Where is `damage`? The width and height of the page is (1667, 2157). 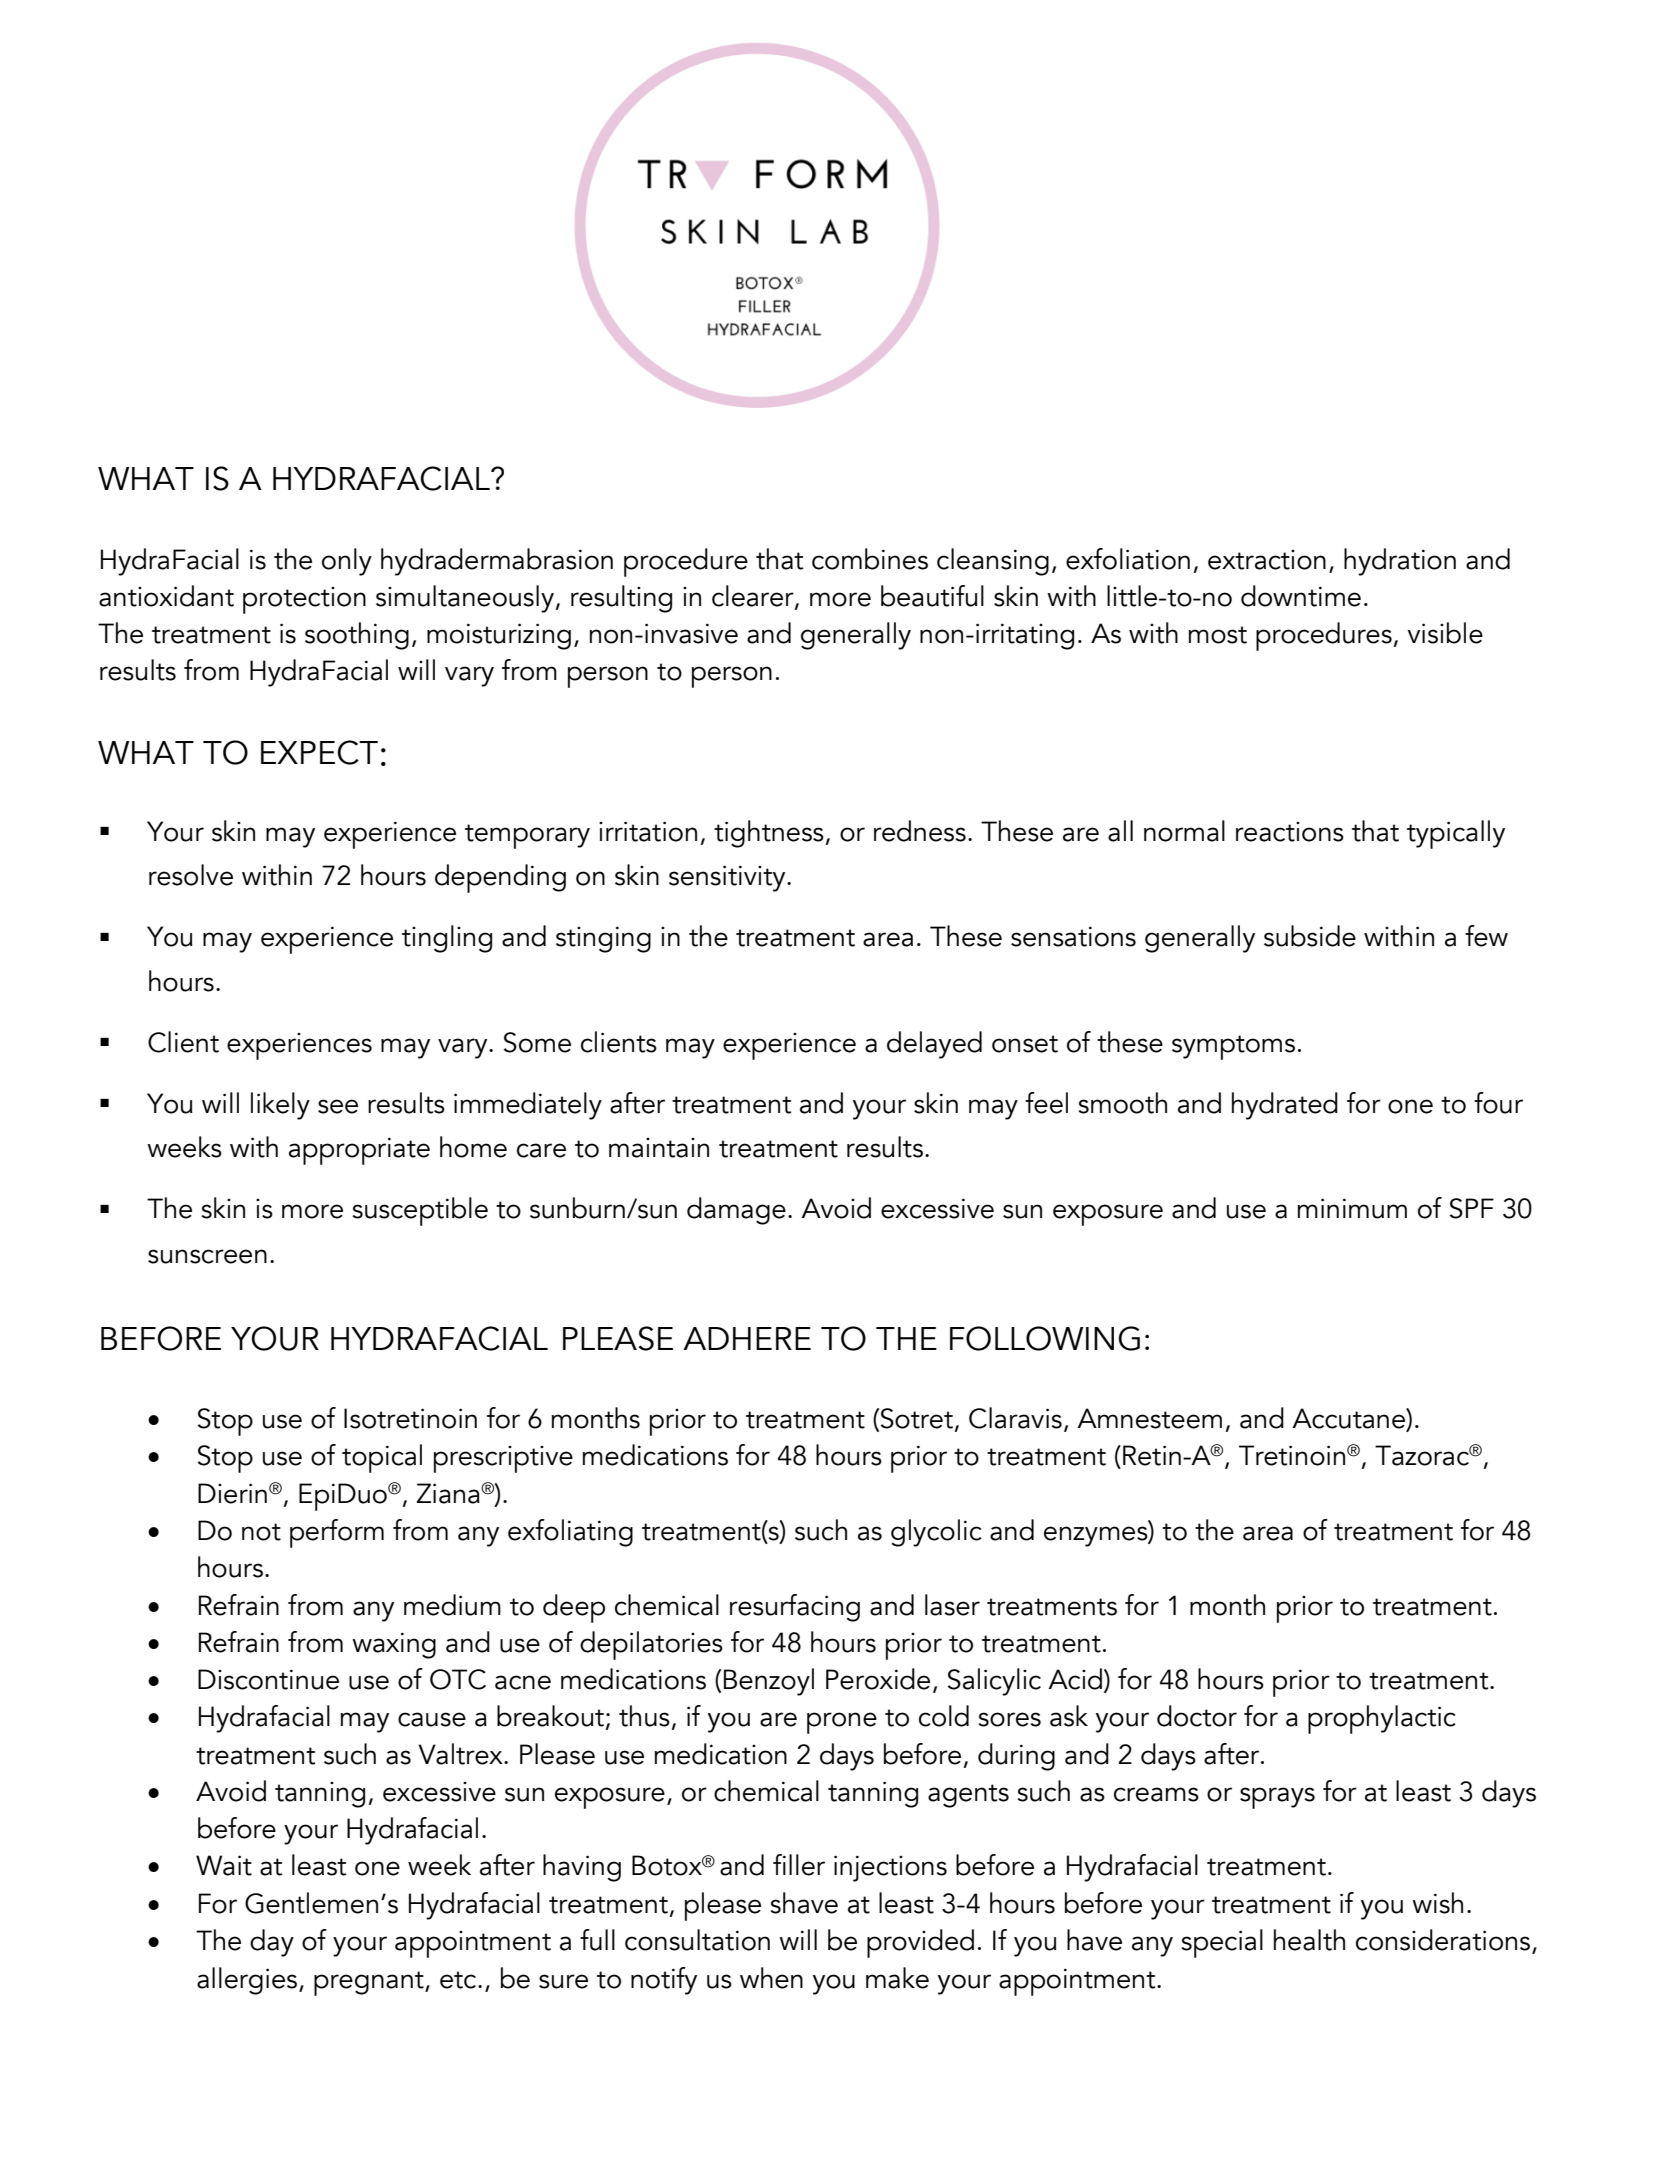
damage is located at coordinates (736, 1211).
